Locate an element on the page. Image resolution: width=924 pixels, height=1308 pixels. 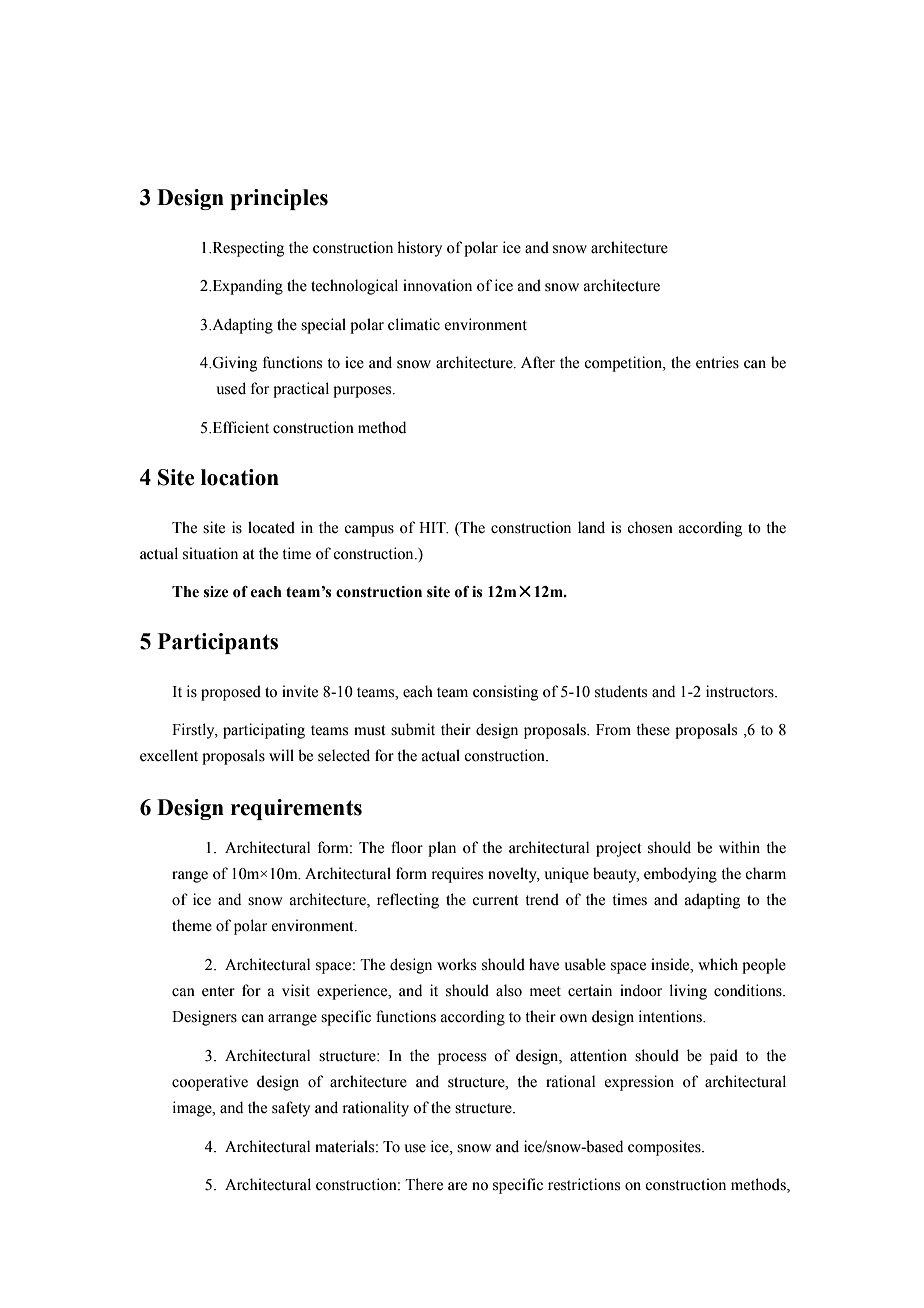
embodying is located at coordinates (680, 875).
